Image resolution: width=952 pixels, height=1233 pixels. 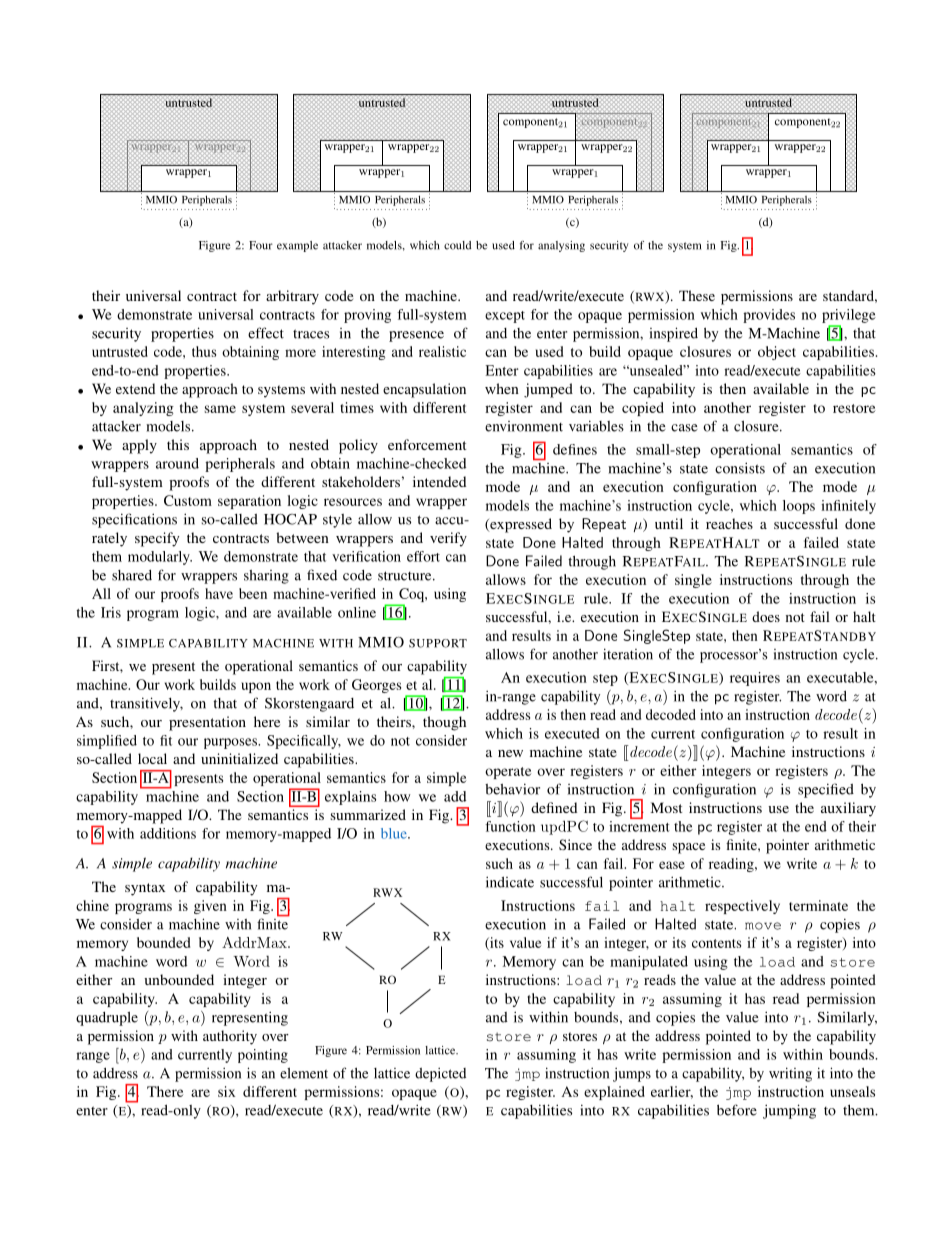 I want to click on consists, so click(x=740, y=468).
